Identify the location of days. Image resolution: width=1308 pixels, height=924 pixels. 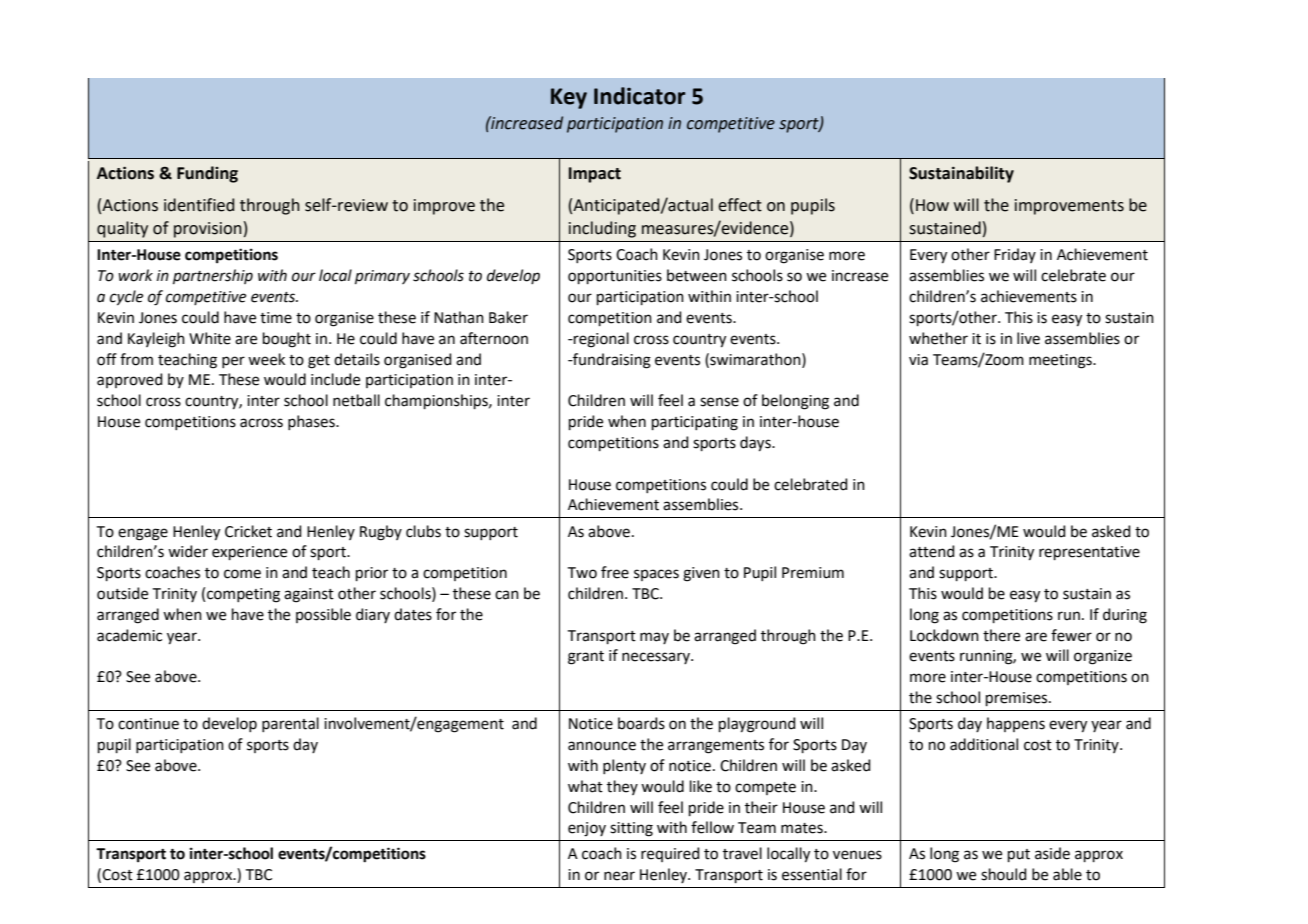
(756, 444).
